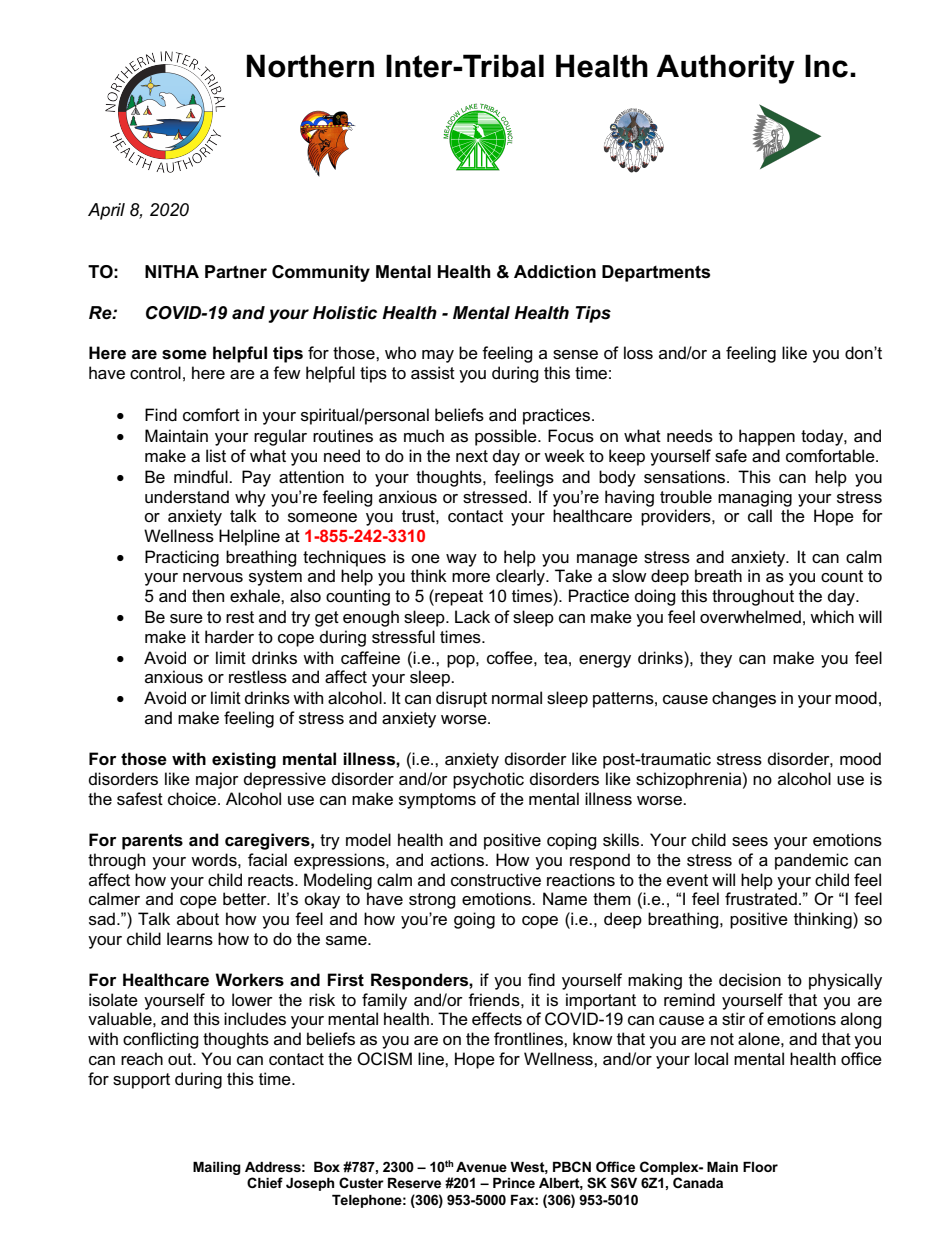 The width and height of the screenshot is (952, 1233). I want to click on Northern, so click(310, 66).
